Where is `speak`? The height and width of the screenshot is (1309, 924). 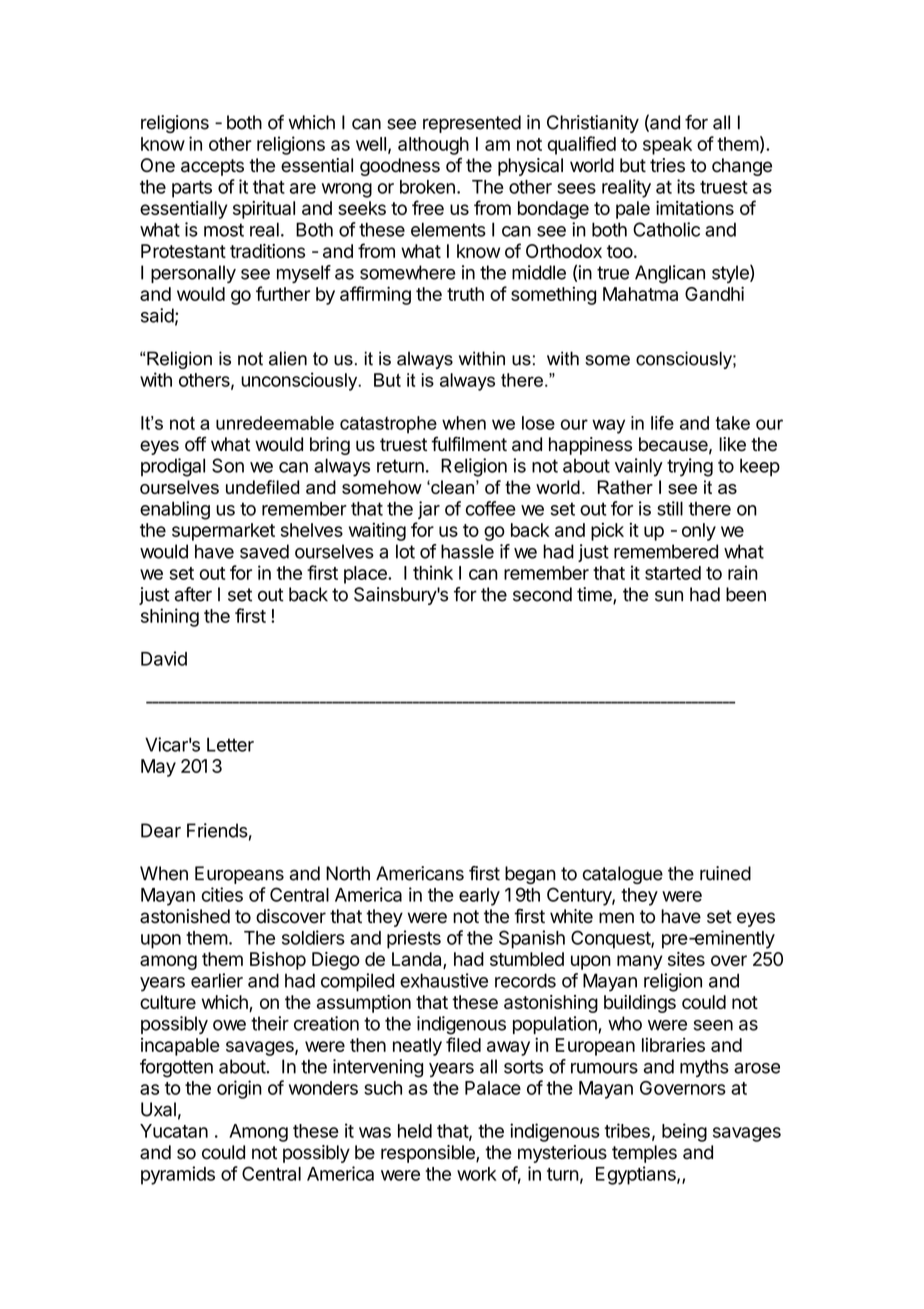
speak is located at coordinates (667, 146).
